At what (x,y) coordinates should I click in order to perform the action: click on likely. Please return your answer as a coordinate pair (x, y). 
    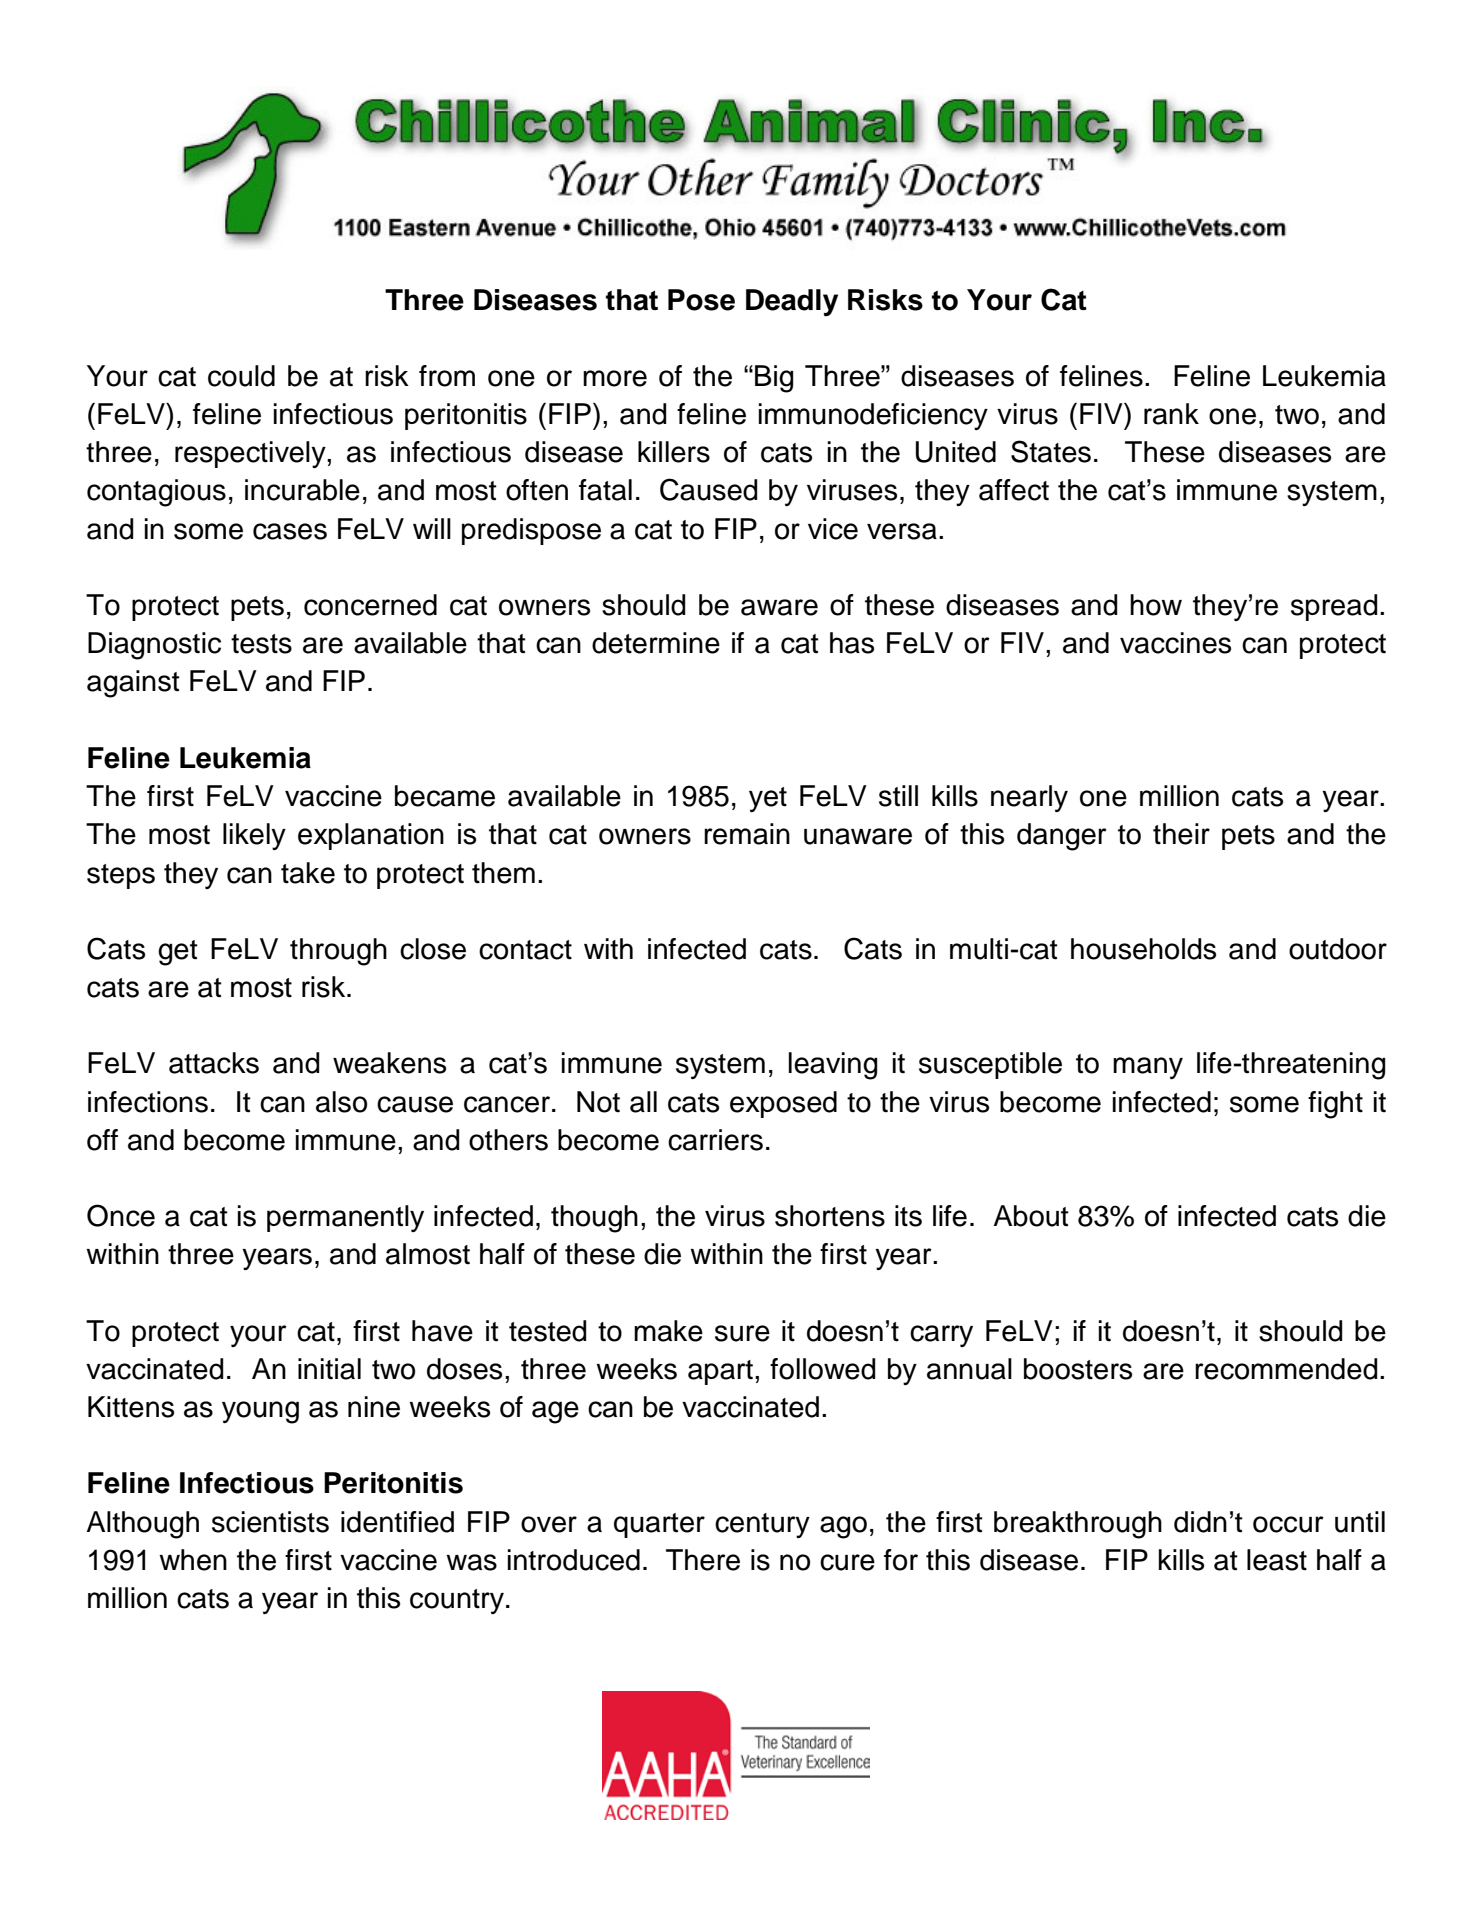
    Looking at the image, I should click on (254, 836).
